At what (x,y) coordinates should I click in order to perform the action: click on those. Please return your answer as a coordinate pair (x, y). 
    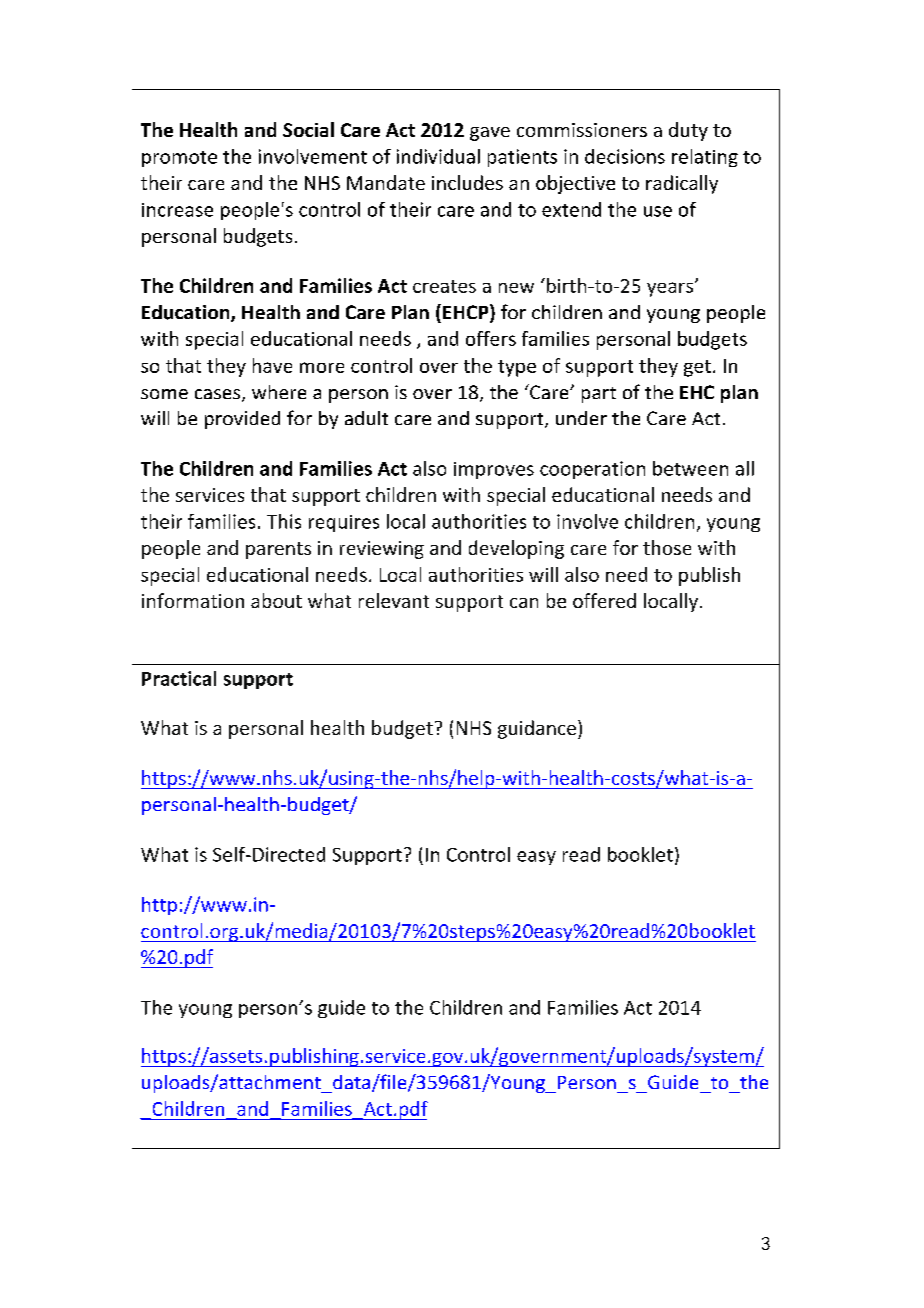
    Looking at the image, I should click on (667, 547).
